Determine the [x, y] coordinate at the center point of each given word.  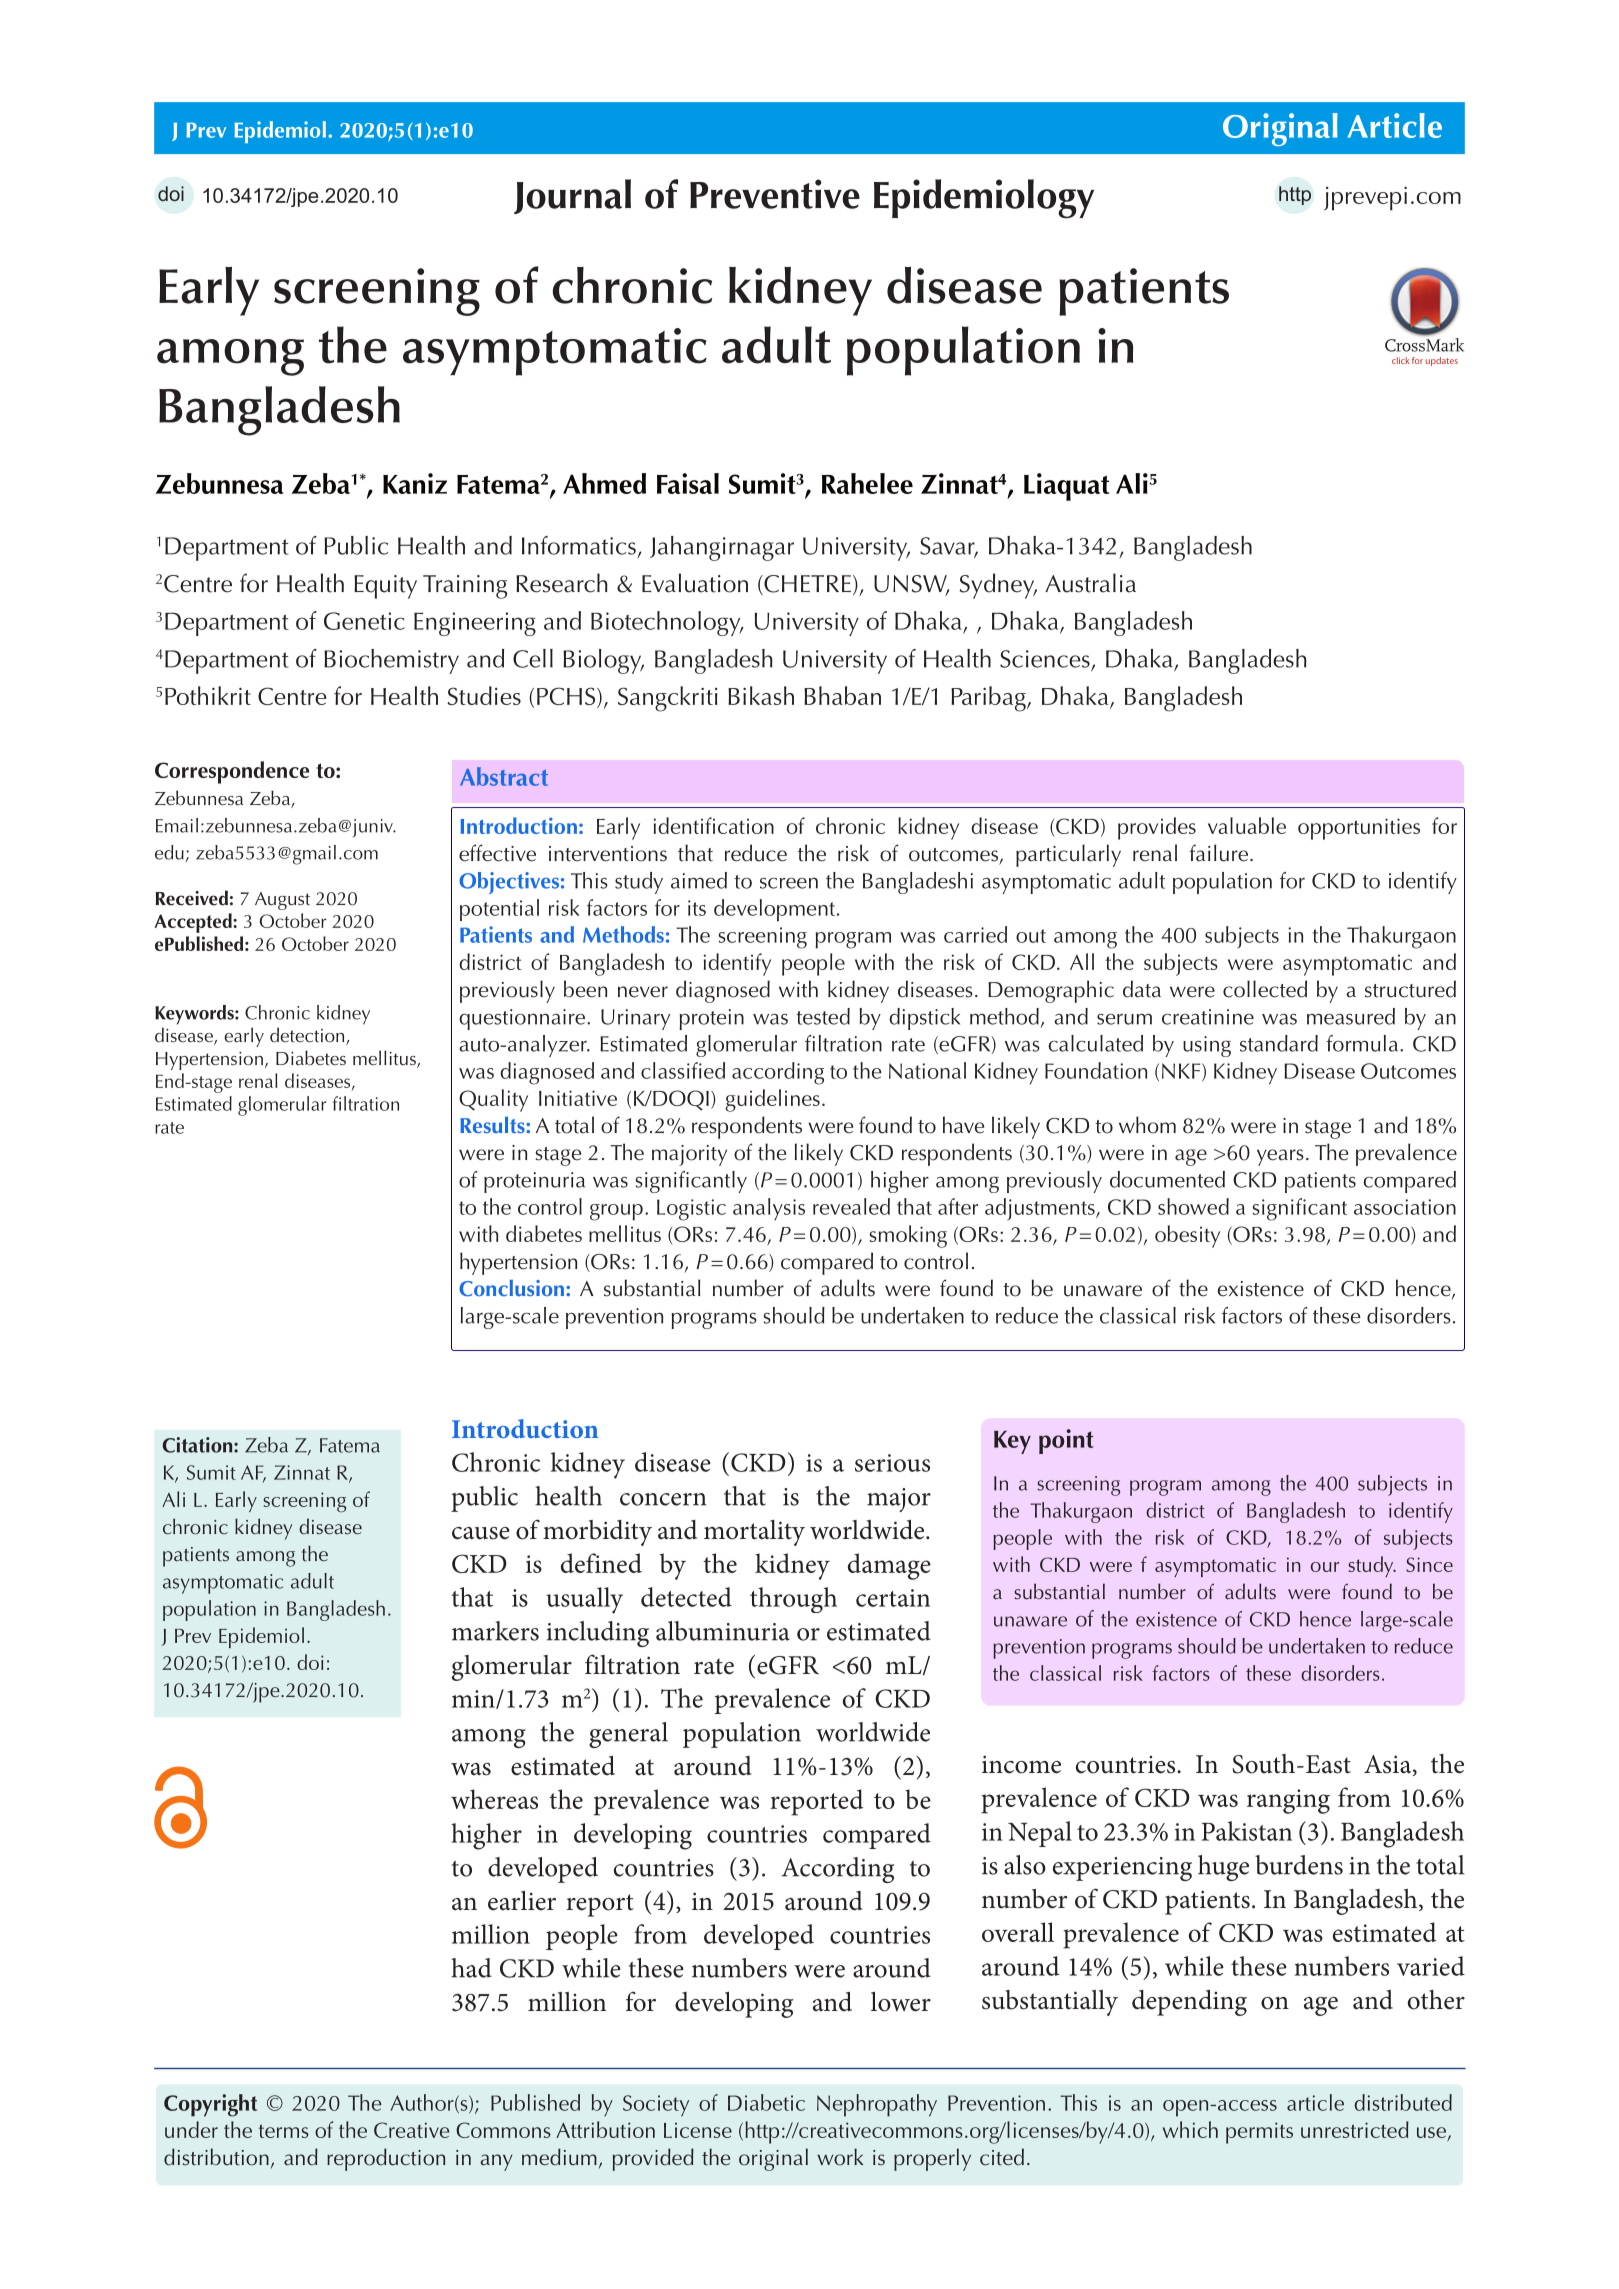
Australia [1090, 583]
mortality [754, 1533]
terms [284, 2131]
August [282, 901]
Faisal [688, 483]
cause [481, 1533]
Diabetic [766, 2102]
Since [1429, 1564]
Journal [572, 196]
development [776, 910]
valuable [1247, 825]
